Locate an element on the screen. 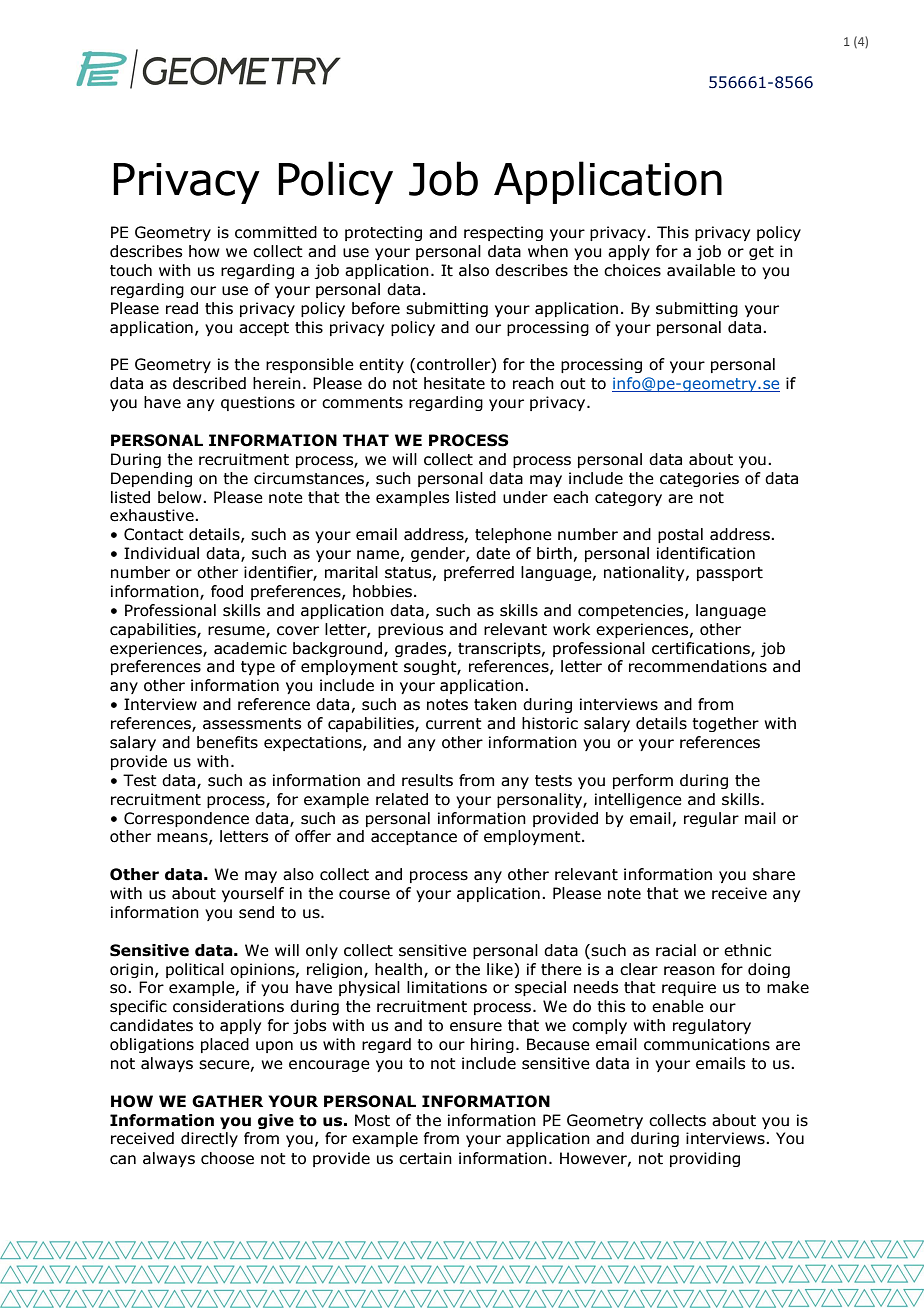  available is located at coordinates (701, 270).
